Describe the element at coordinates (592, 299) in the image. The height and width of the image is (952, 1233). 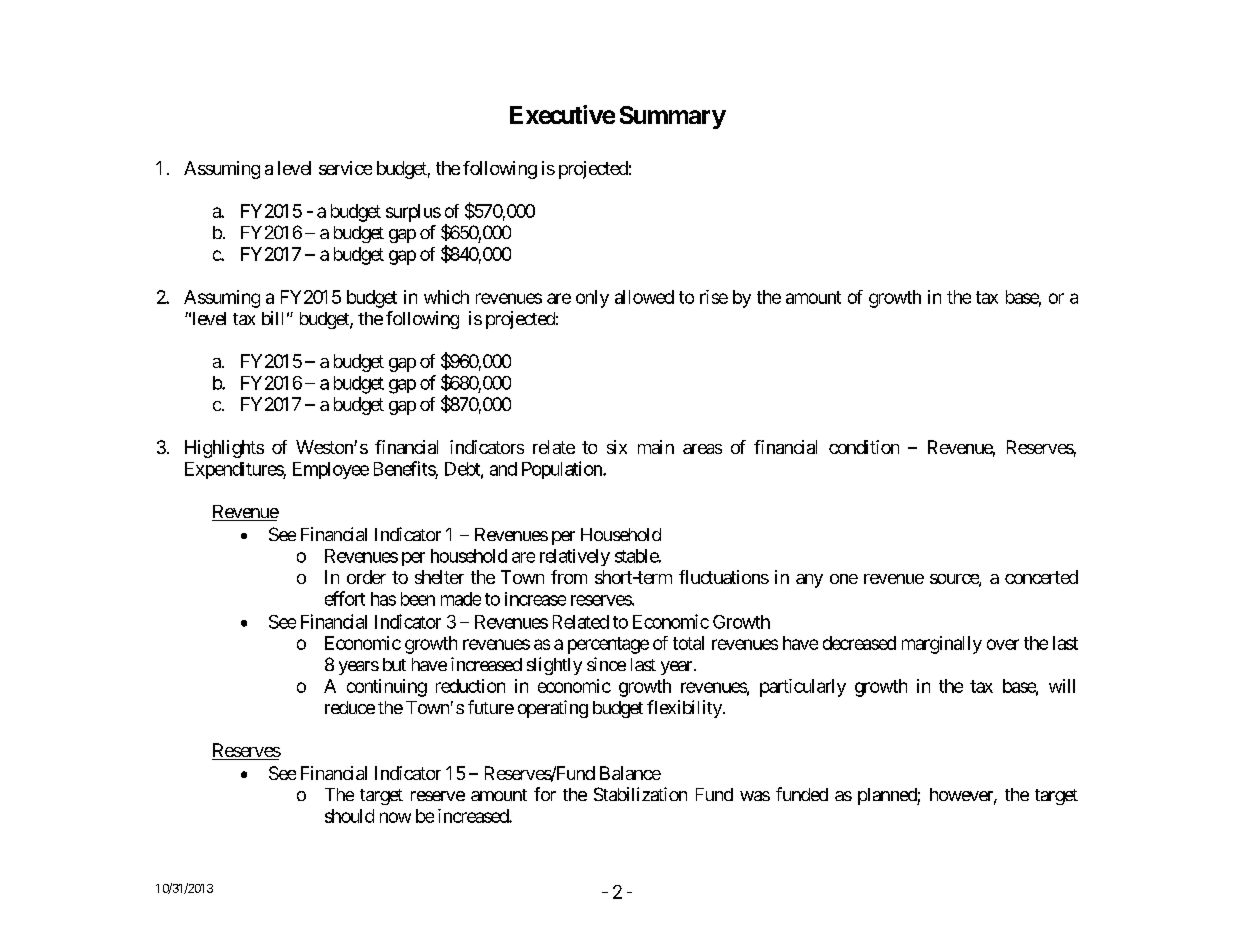
I see `only` at that location.
